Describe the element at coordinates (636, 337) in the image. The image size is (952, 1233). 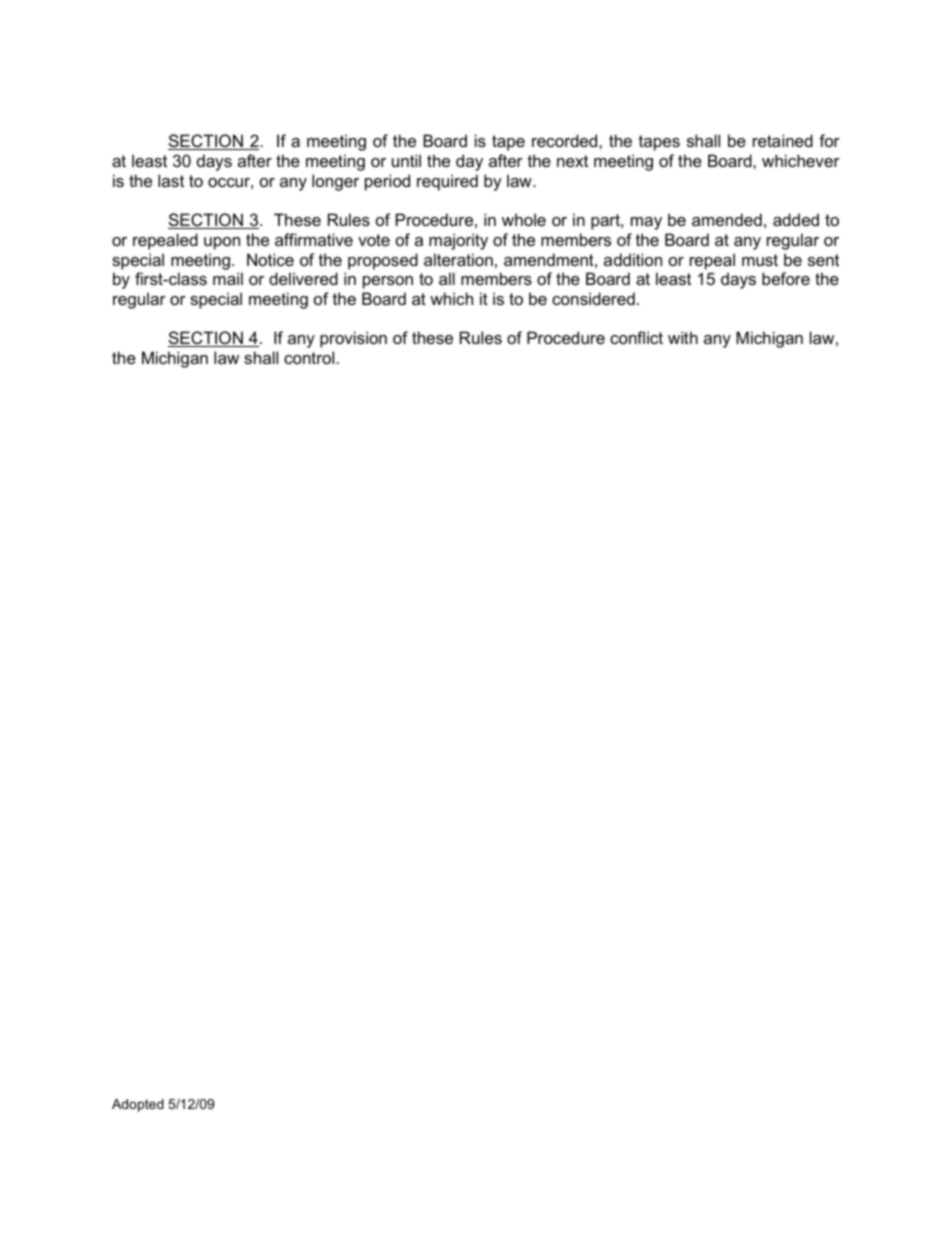
I see `conflict` at that location.
